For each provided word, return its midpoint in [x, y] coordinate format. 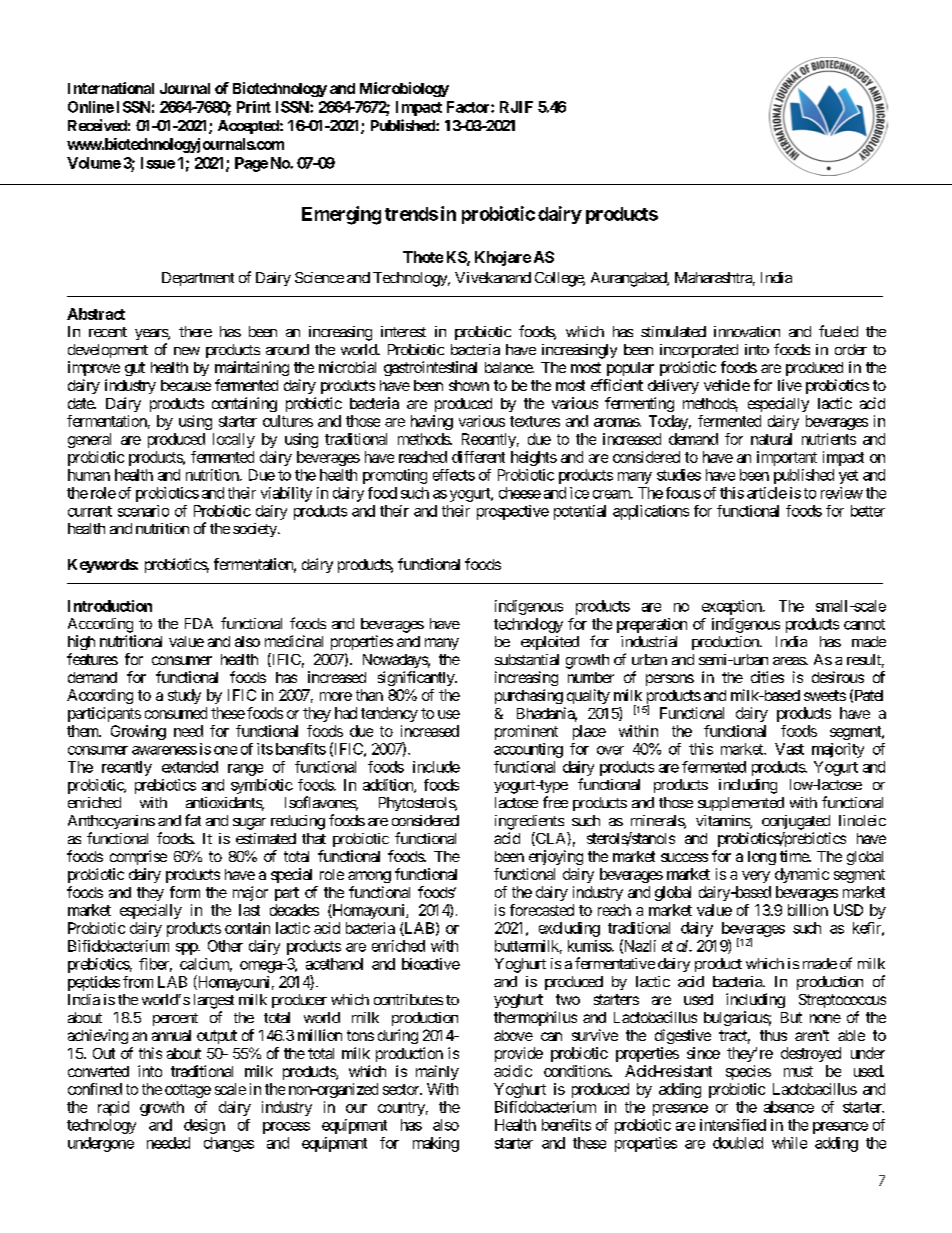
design [204, 1126]
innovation [747, 331]
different [478, 457]
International [111, 88]
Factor [469, 107]
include [436, 767]
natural [771, 439]
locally [234, 440]
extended [190, 767]
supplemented [741, 804]
